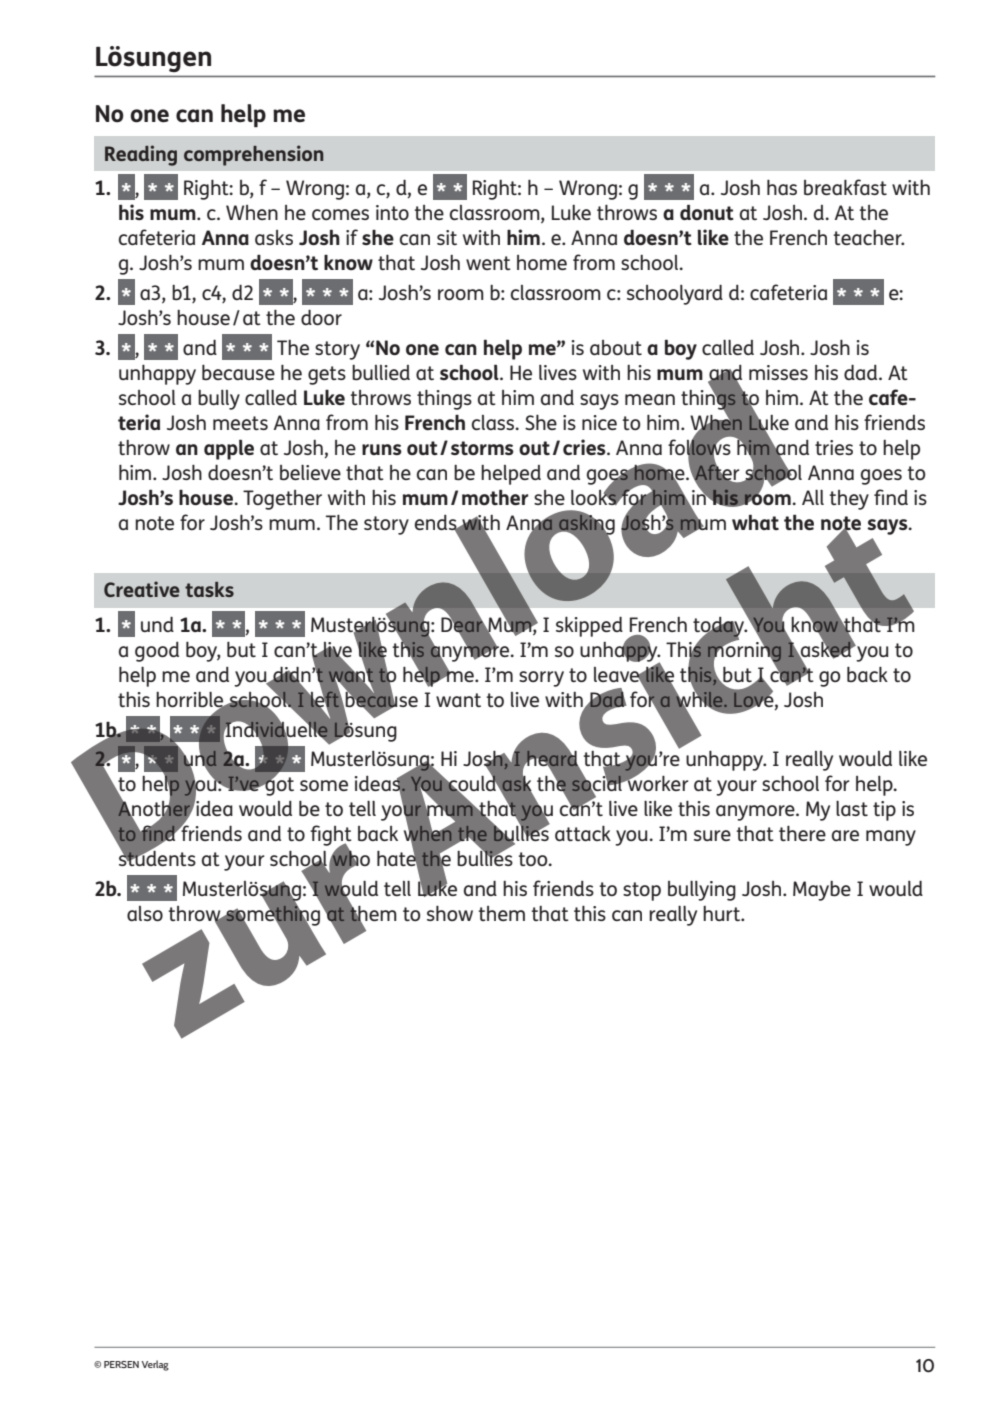 This document has width=992, height=1404. I want to click on sit, so click(447, 237).
